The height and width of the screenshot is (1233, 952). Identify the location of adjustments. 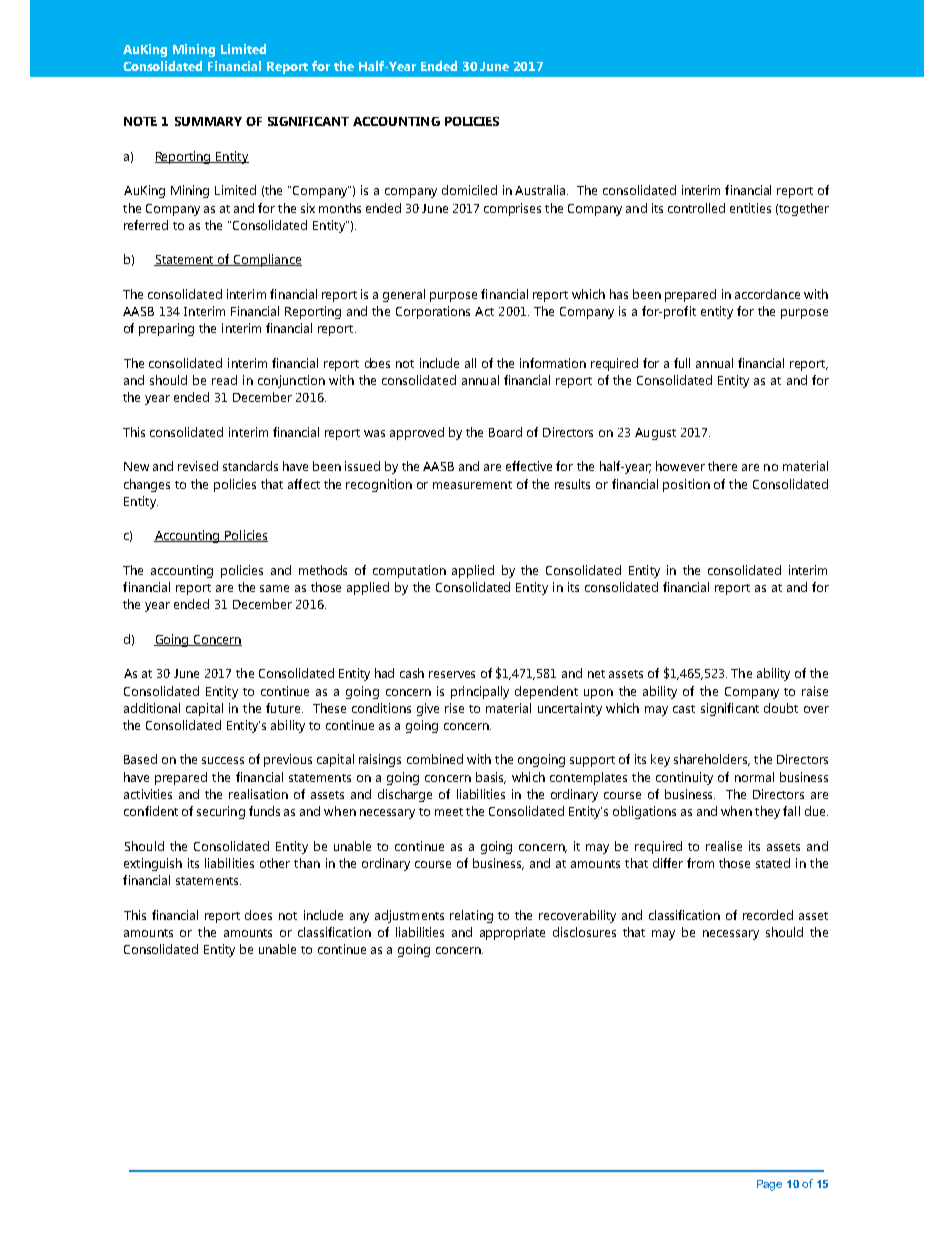
(409, 916).
